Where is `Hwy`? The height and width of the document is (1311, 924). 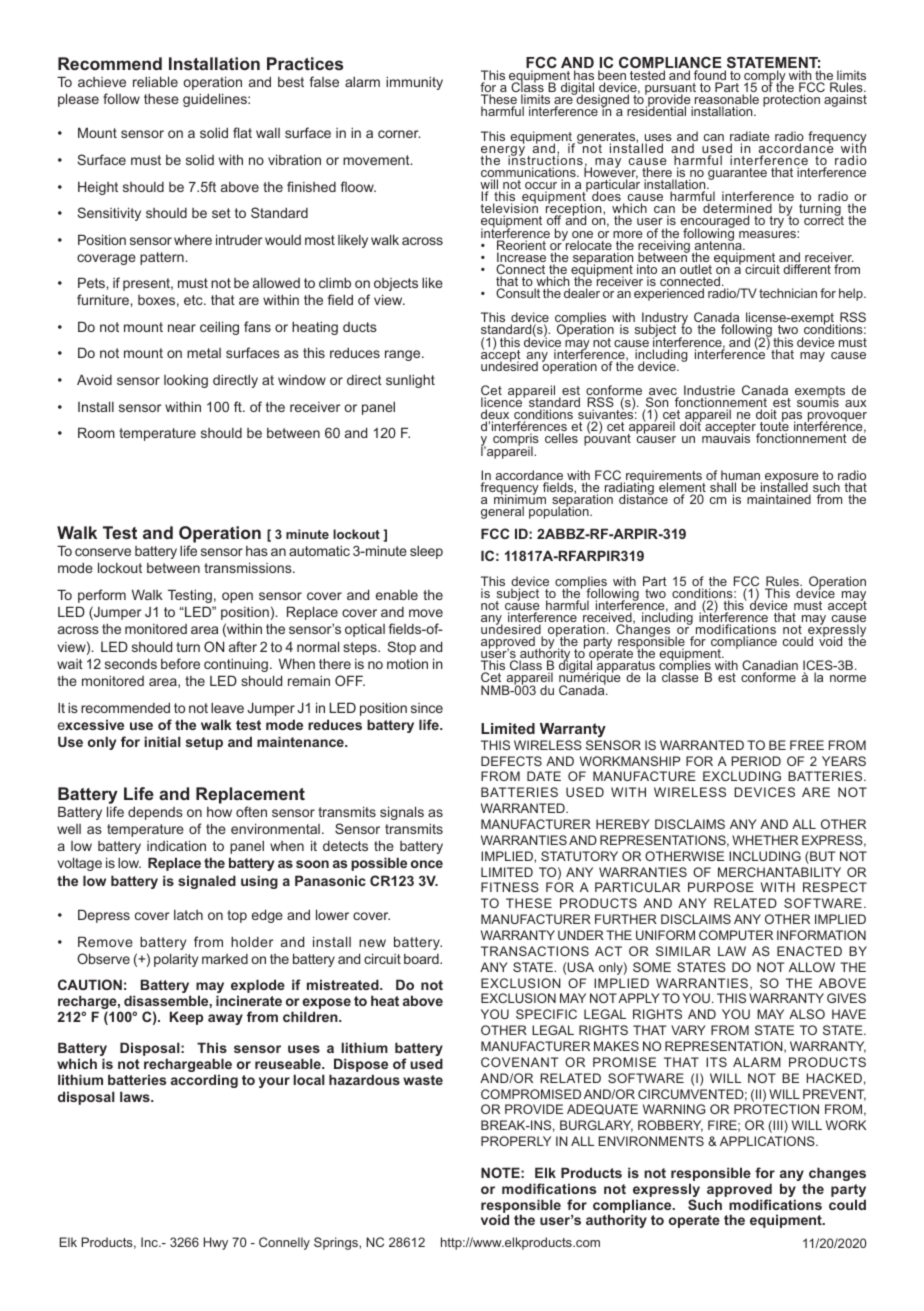 Hwy is located at coordinates (216, 1243).
